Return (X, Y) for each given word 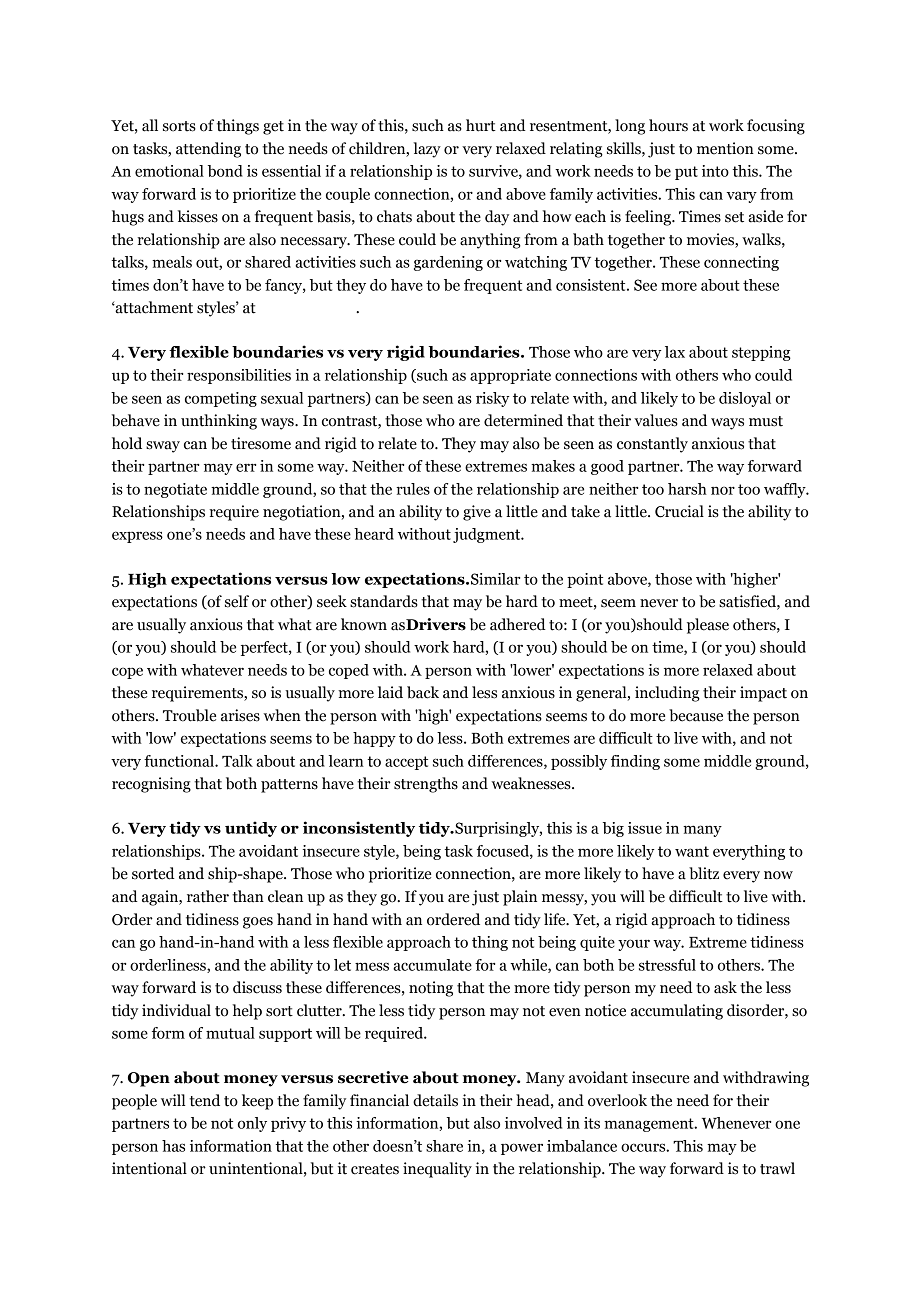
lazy (427, 150)
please (708, 626)
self (237, 601)
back (423, 692)
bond (225, 171)
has (173, 1146)
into (715, 171)
